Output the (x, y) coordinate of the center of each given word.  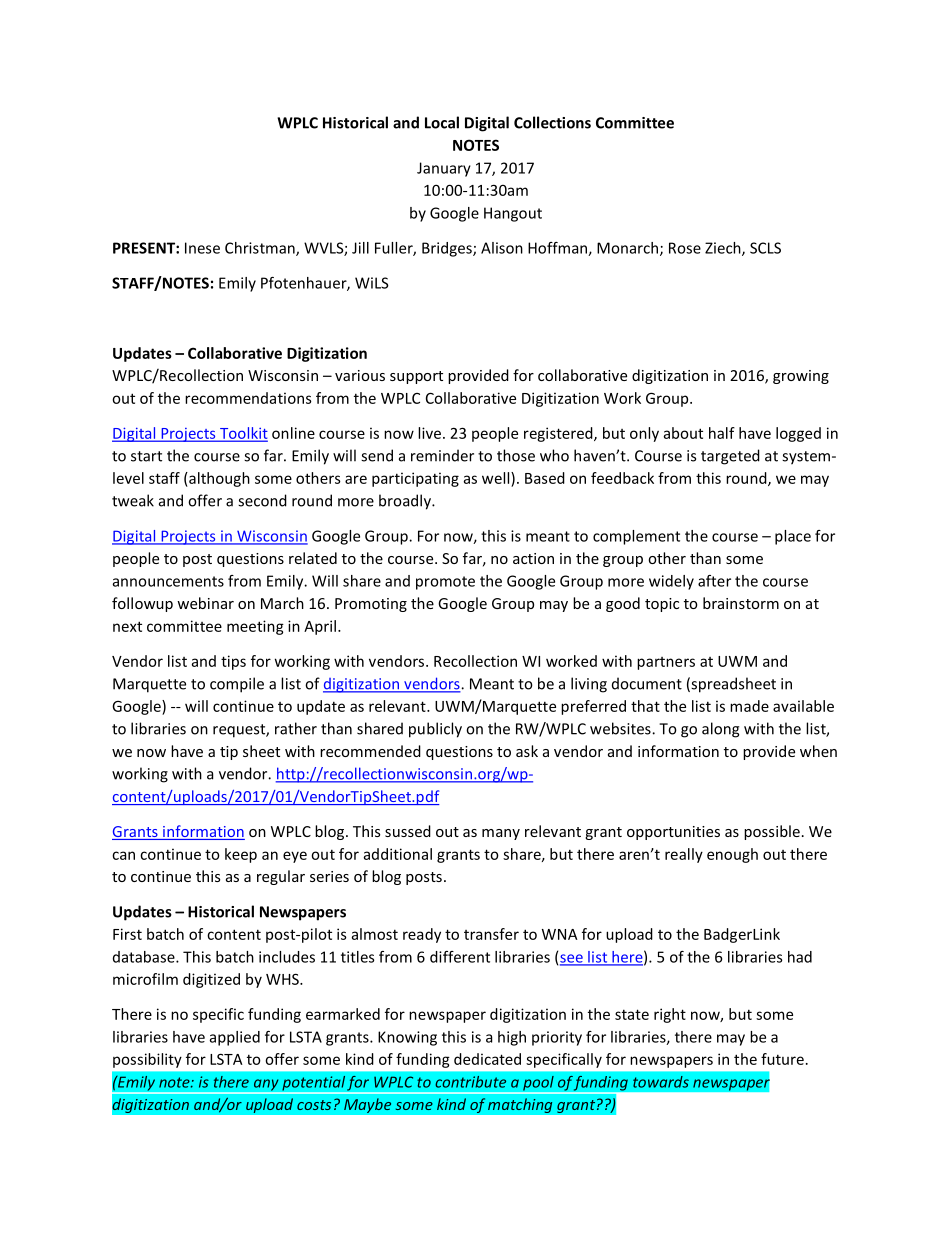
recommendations (248, 398)
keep (241, 855)
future (782, 1059)
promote (445, 583)
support (416, 377)
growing (801, 377)
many (501, 834)
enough (732, 855)
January (444, 169)
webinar (205, 603)
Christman (261, 249)
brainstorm (741, 603)
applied (235, 1038)
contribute (470, 1082)
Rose (685, 248)
